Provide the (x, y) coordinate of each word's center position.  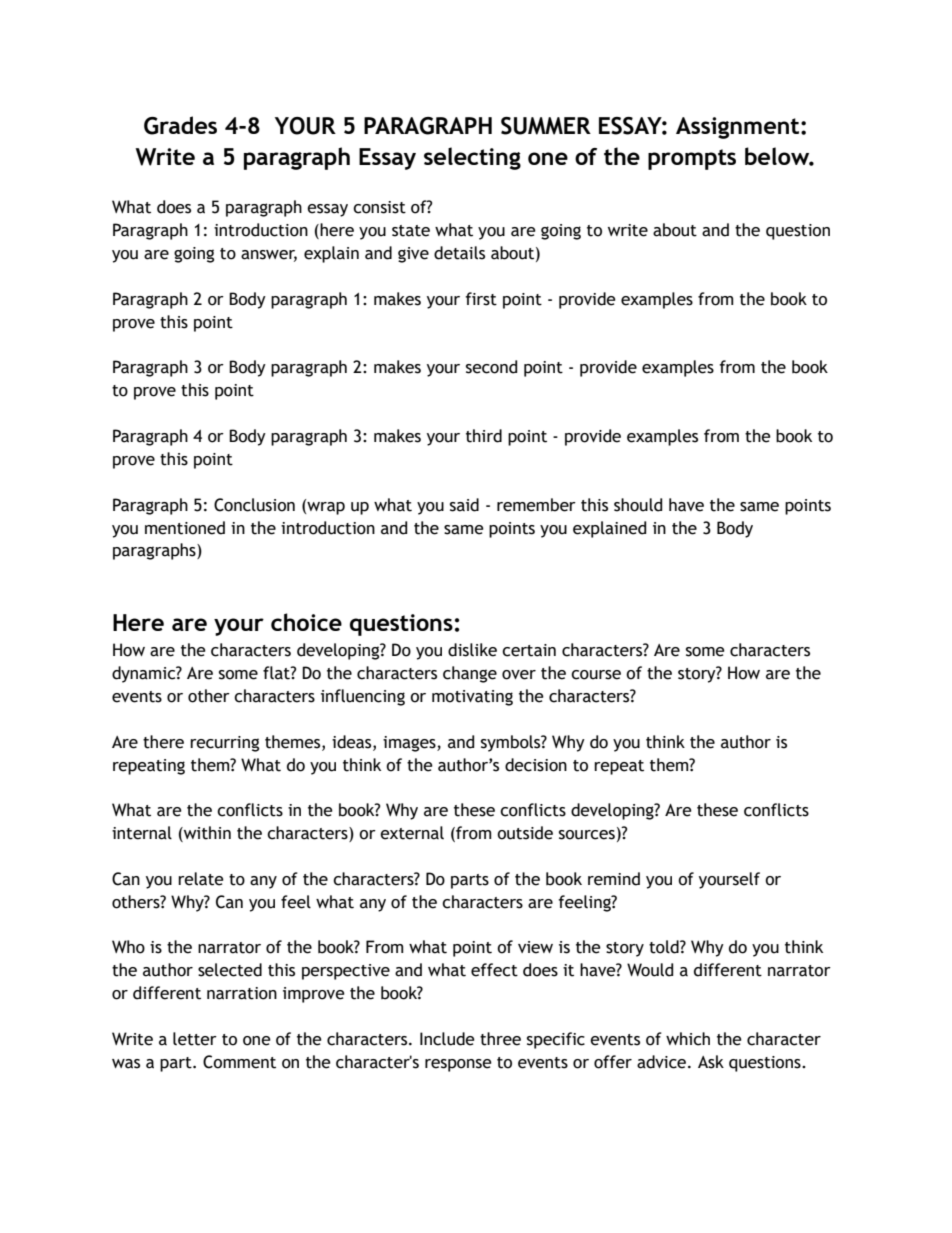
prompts (692, 159)
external (412, 833)
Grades (180, 125)
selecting (472, 158)
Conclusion (254, 505)
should (638, 505)
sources (587, 835)
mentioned (185, 528)
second (491, 367)
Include (447, 1039)
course (596, 675)
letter (195, 1039)
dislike (472, 650)
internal (142, 833)
